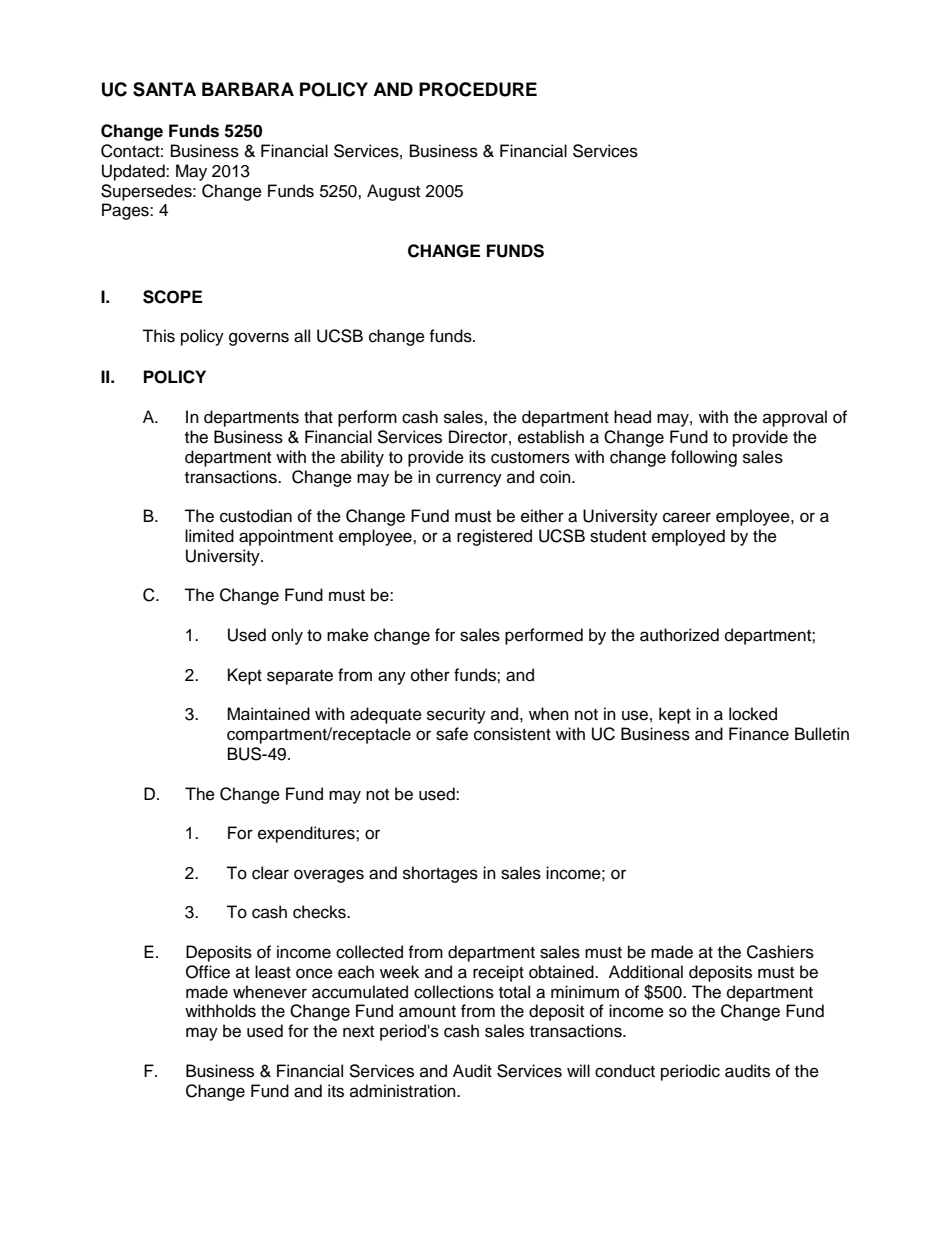 This document has height=1233, width=952. Describe the element at coordinates (248, 89) in the document. I see `BARBARA` at that location.
